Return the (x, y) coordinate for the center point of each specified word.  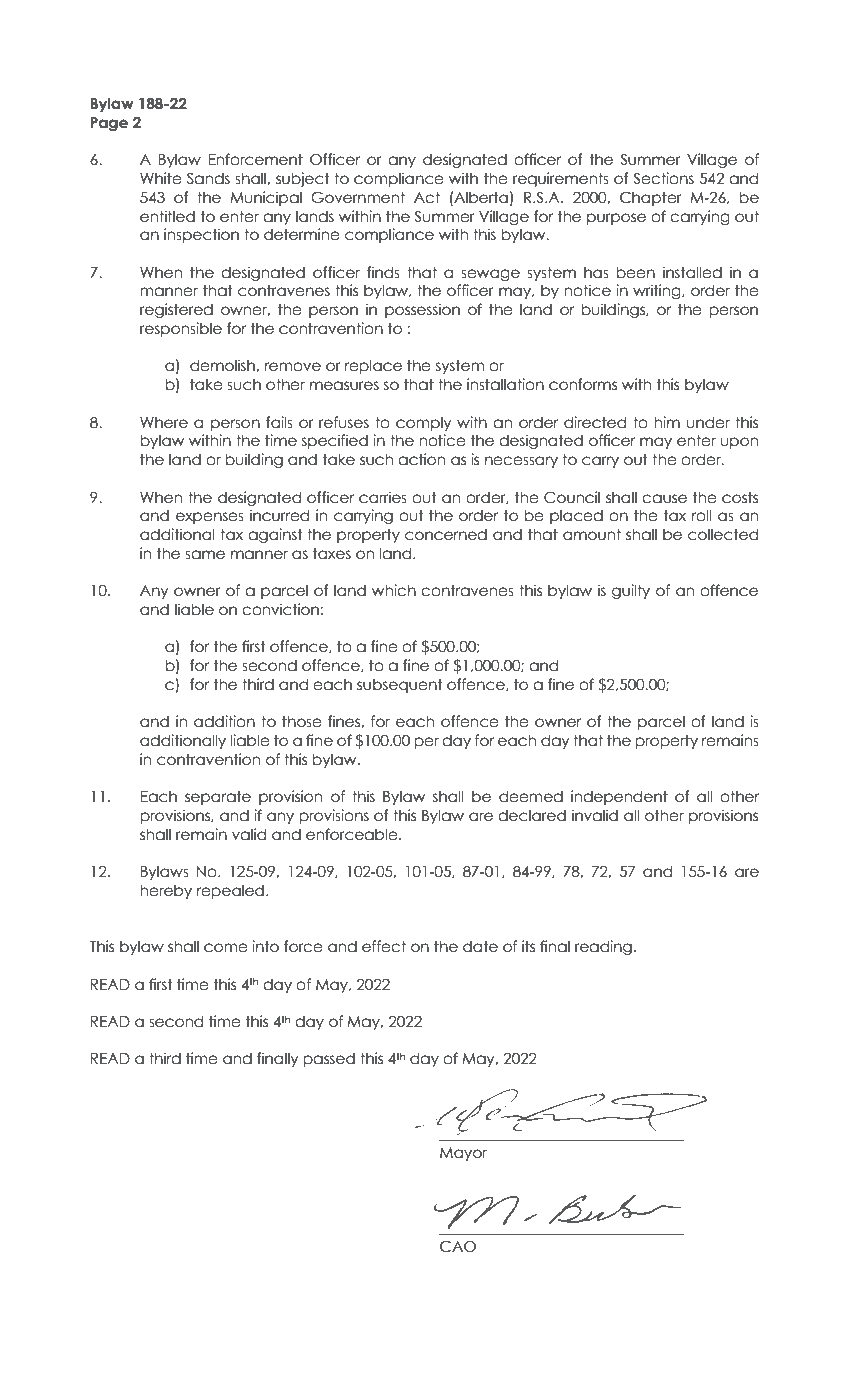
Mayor (463, 1154)
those (302, 721)
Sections (663, 178)
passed (329, 1060)
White (161, 178)
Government (358, 197)
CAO (458, 1246)
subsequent (400, 685)
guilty (631, 591)
